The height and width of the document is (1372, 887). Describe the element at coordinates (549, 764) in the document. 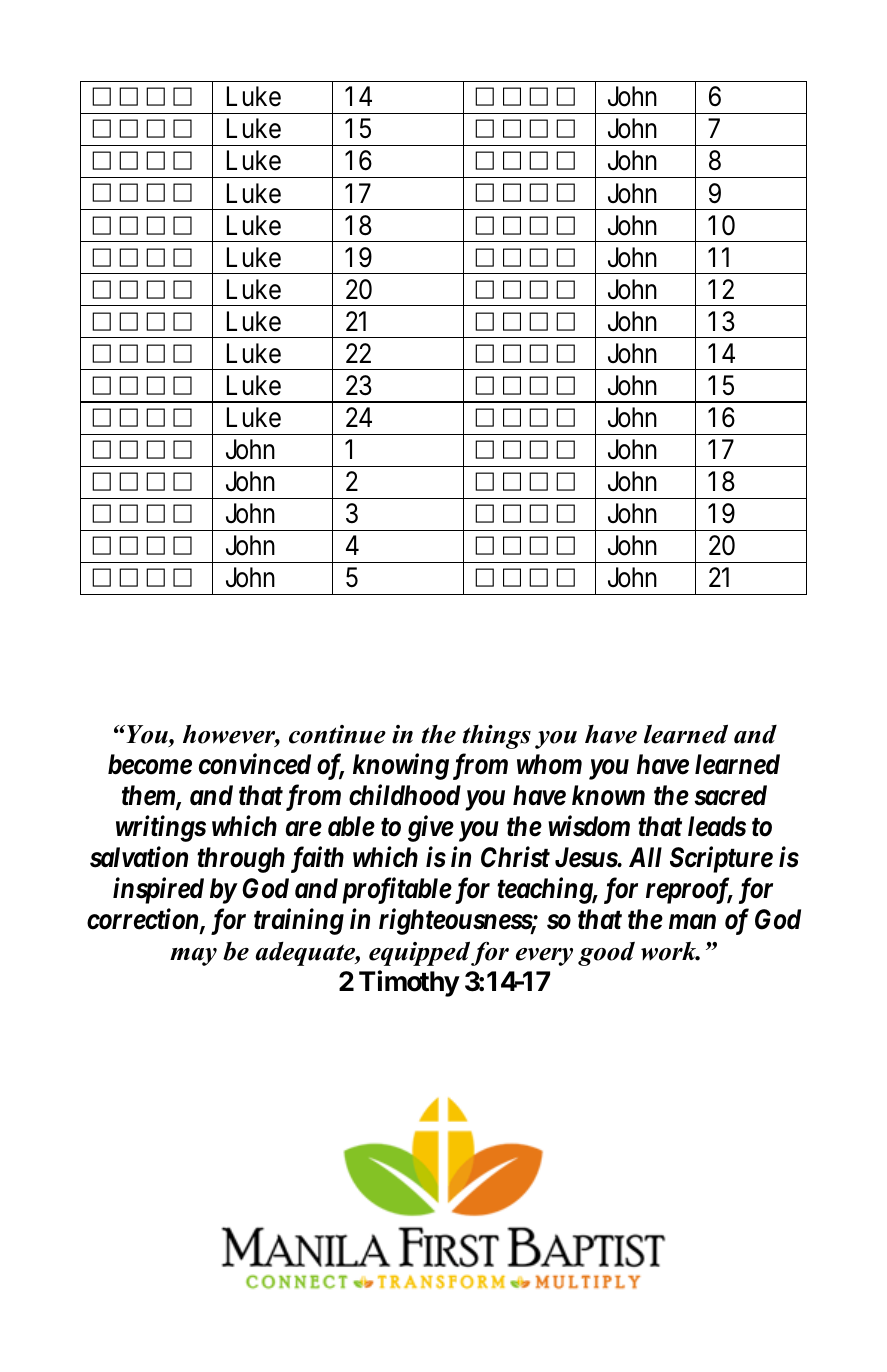

I see `whom` at that location.
